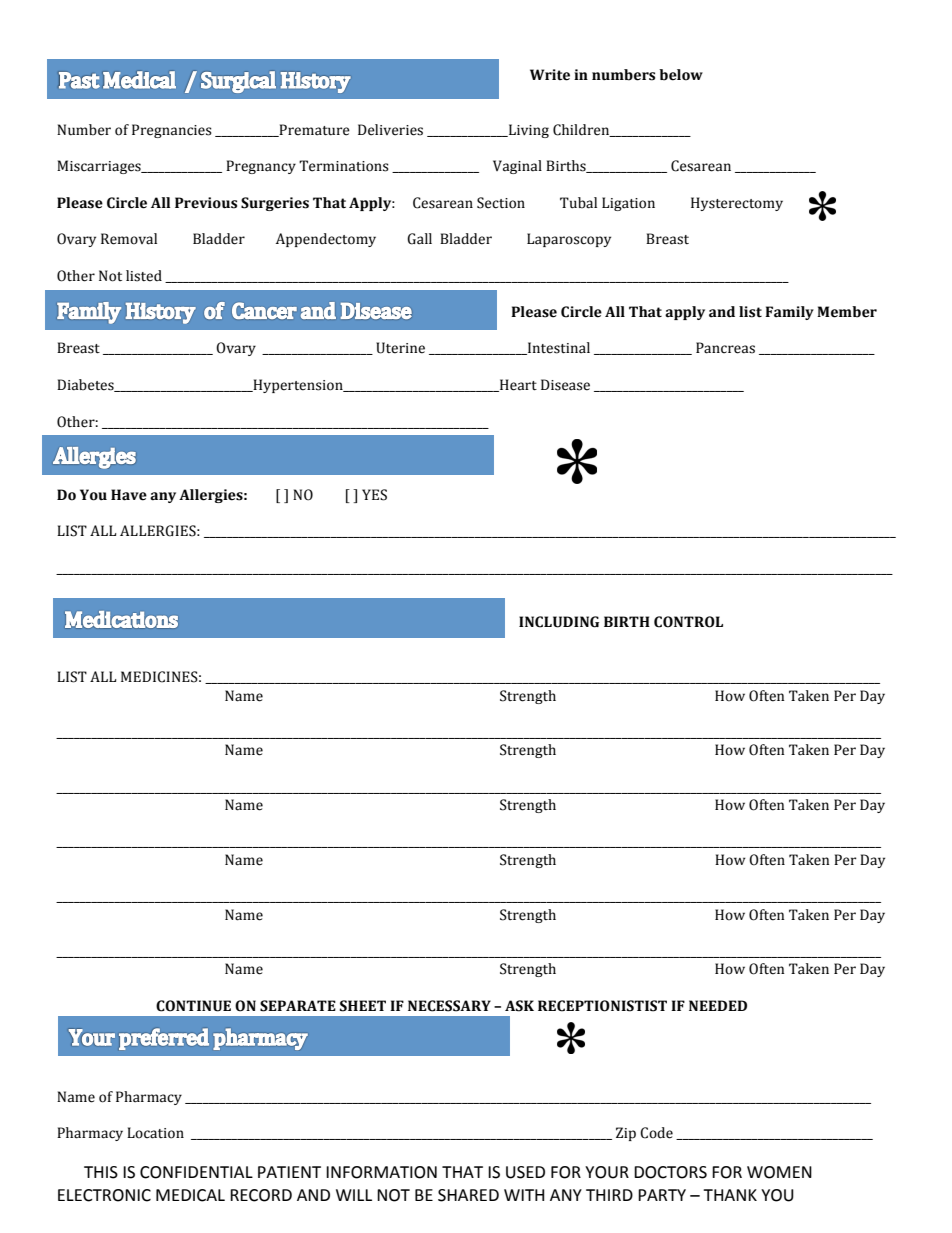  I want to click on Pregnancies, so click(172, 131).
